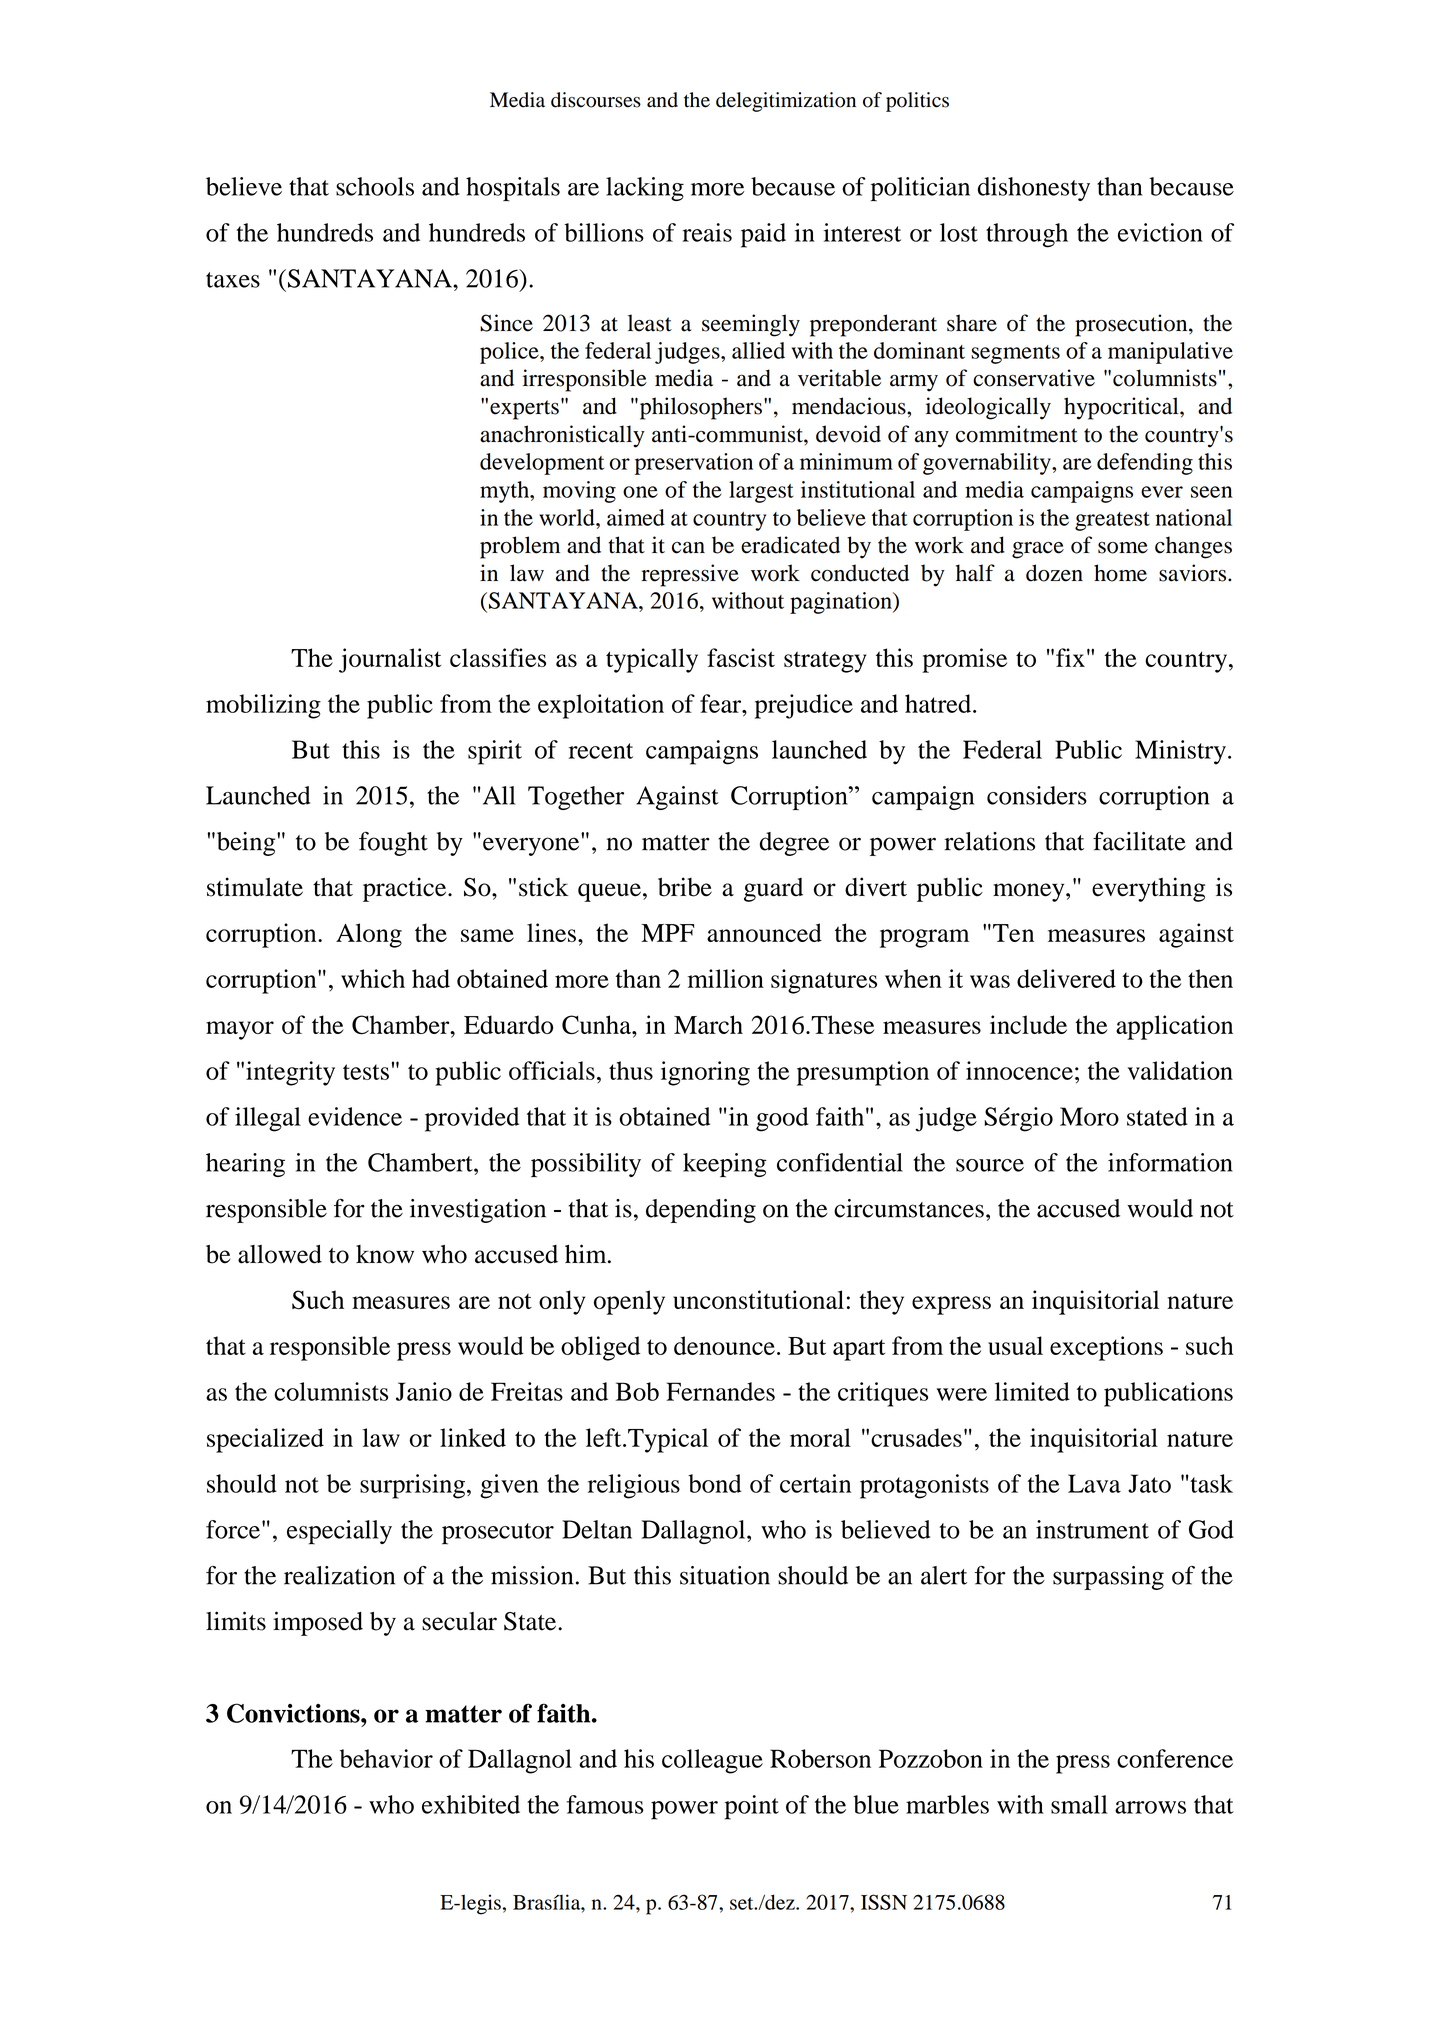 This screenshot has height=2035, width=1439. What do you see at coordinates (386, 1758) in the screenshot?
I see `behavior` at bounding box center [386, 1758].
